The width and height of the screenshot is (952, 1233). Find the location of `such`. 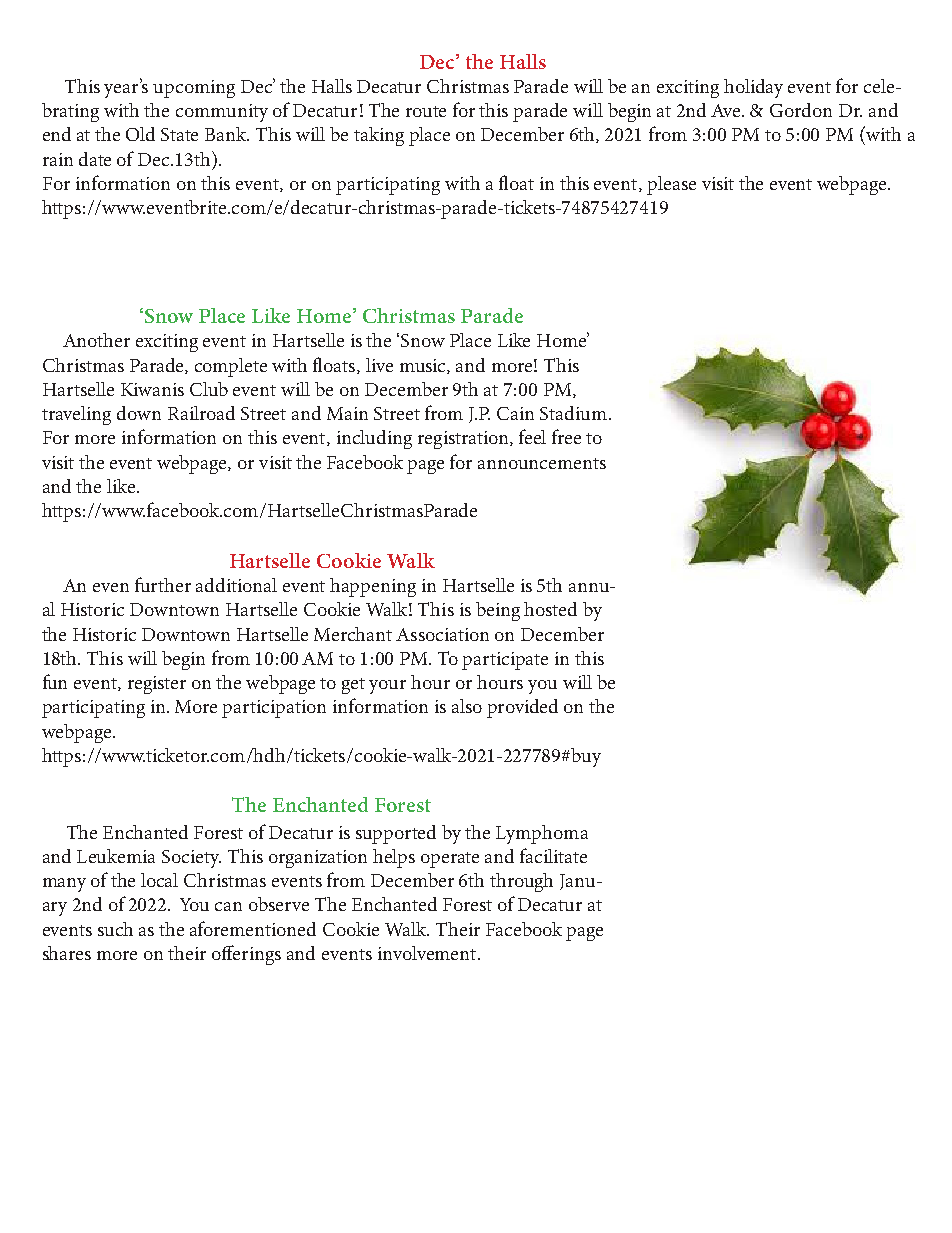

such is located at coordinates (115, 929).
